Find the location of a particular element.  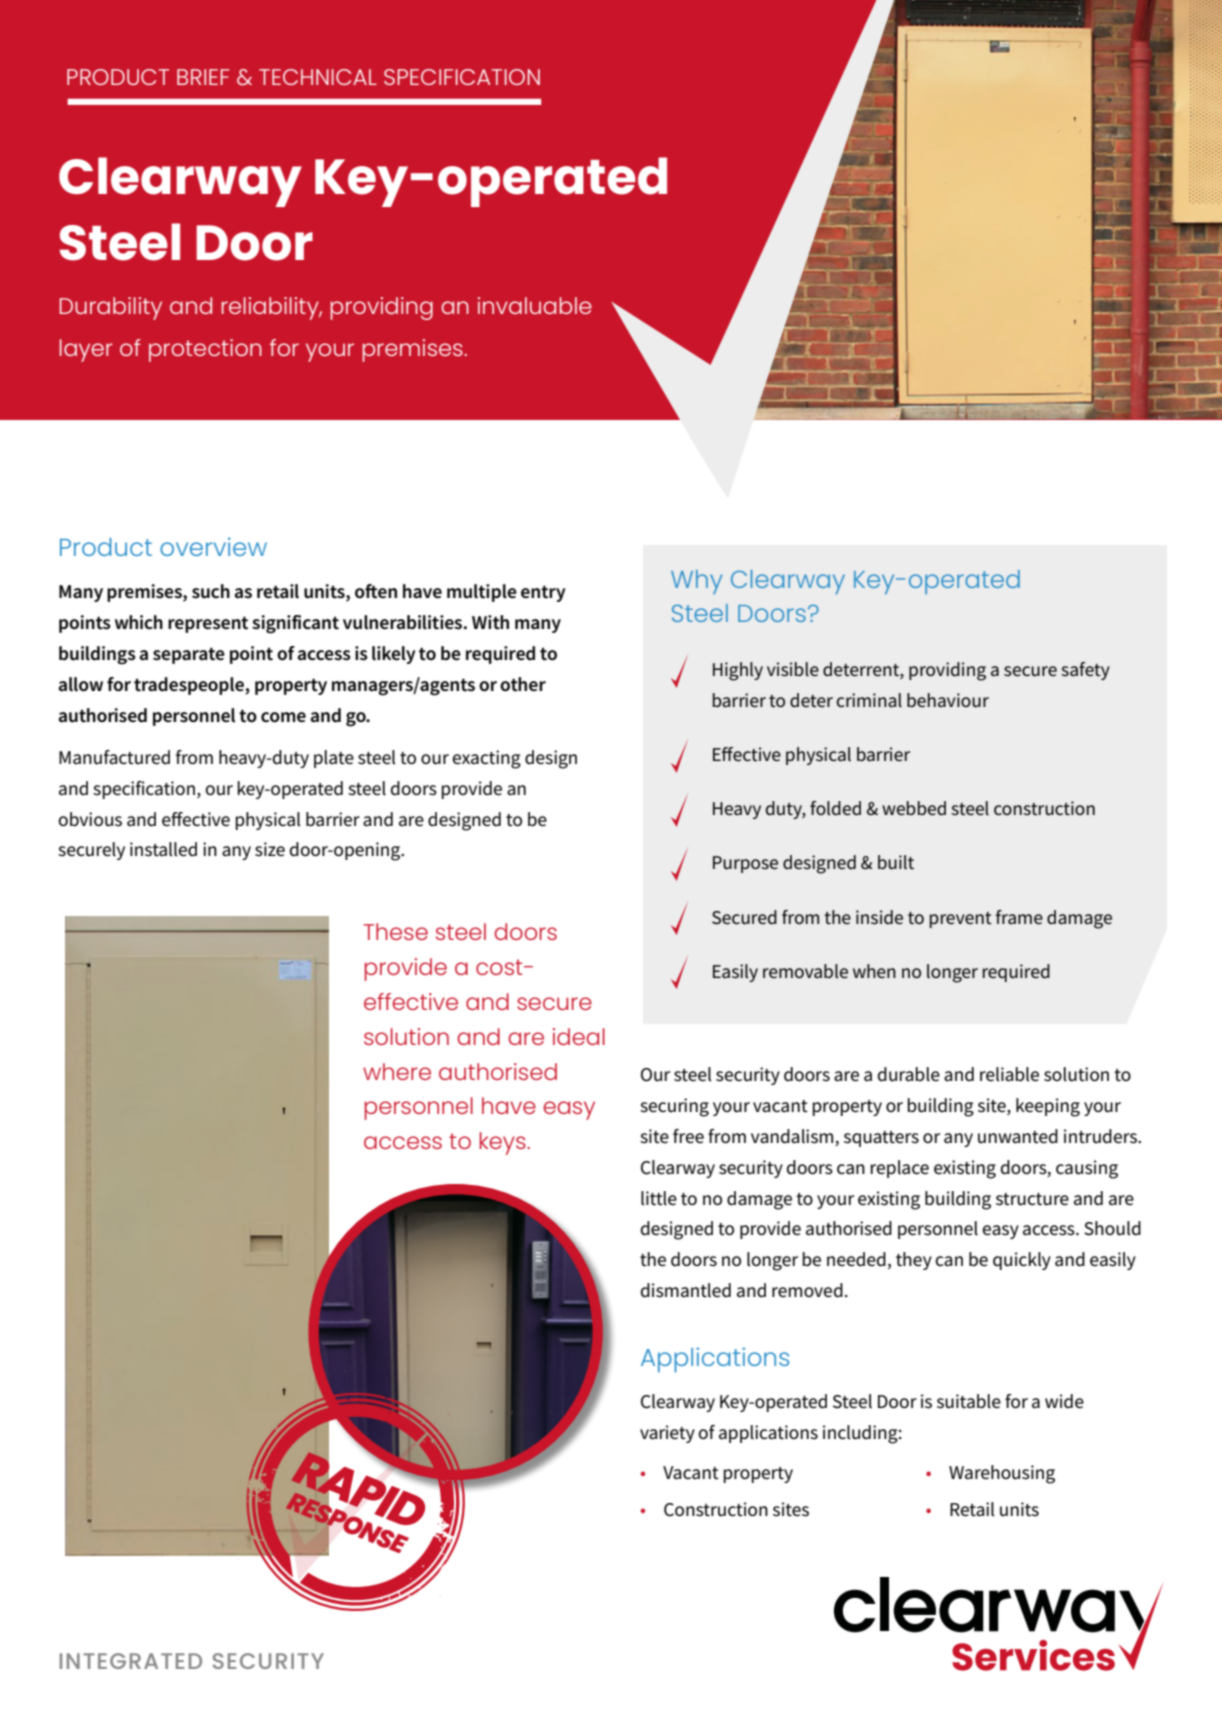

represent is located at coordinates (208, 624).
